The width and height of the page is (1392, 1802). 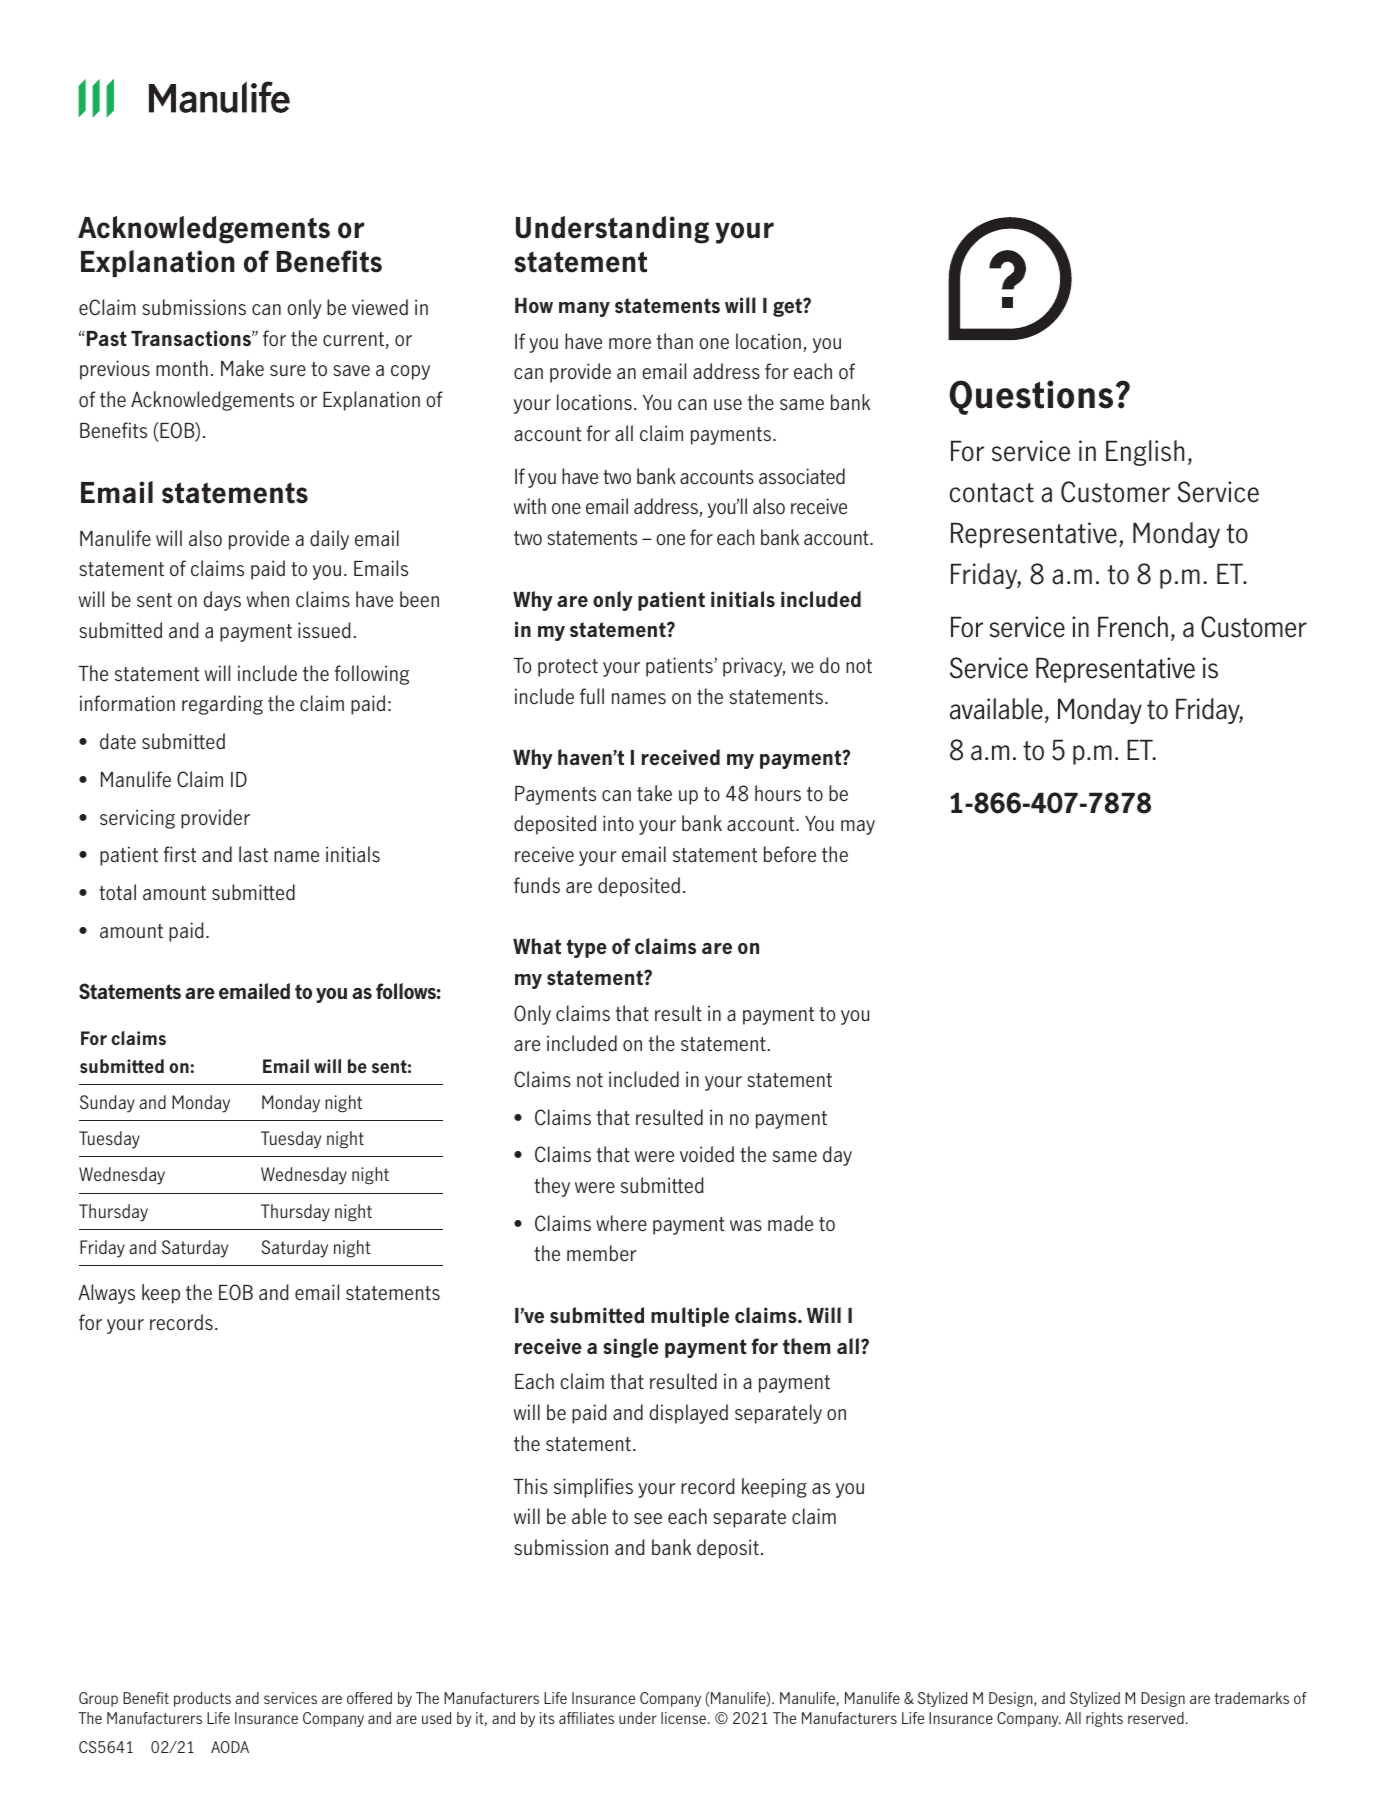 What do you see at coordinates (587, 948) in the page?
I see `type` at bounding box center [587, 948].
